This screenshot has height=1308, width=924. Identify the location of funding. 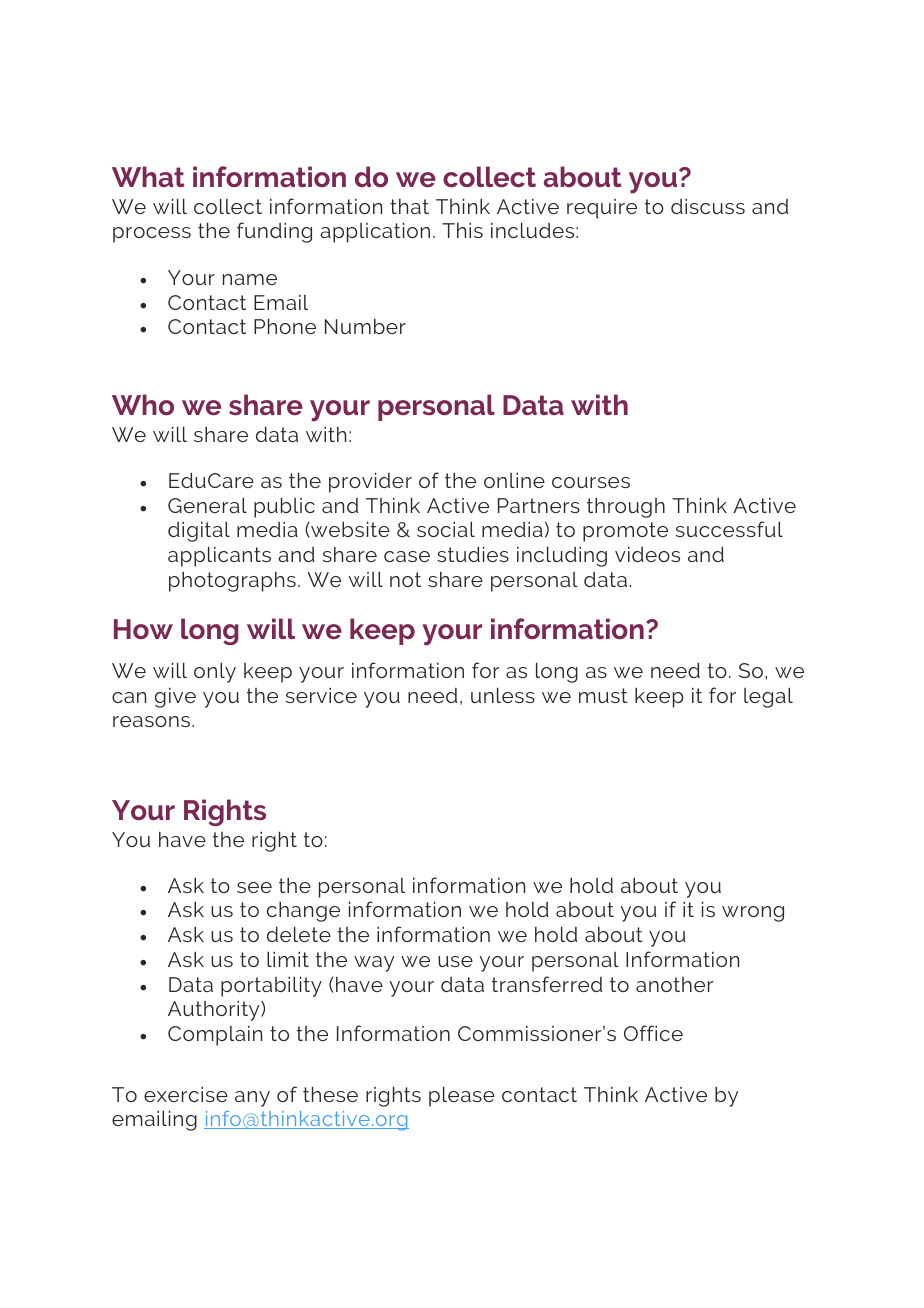
(274, 232).
